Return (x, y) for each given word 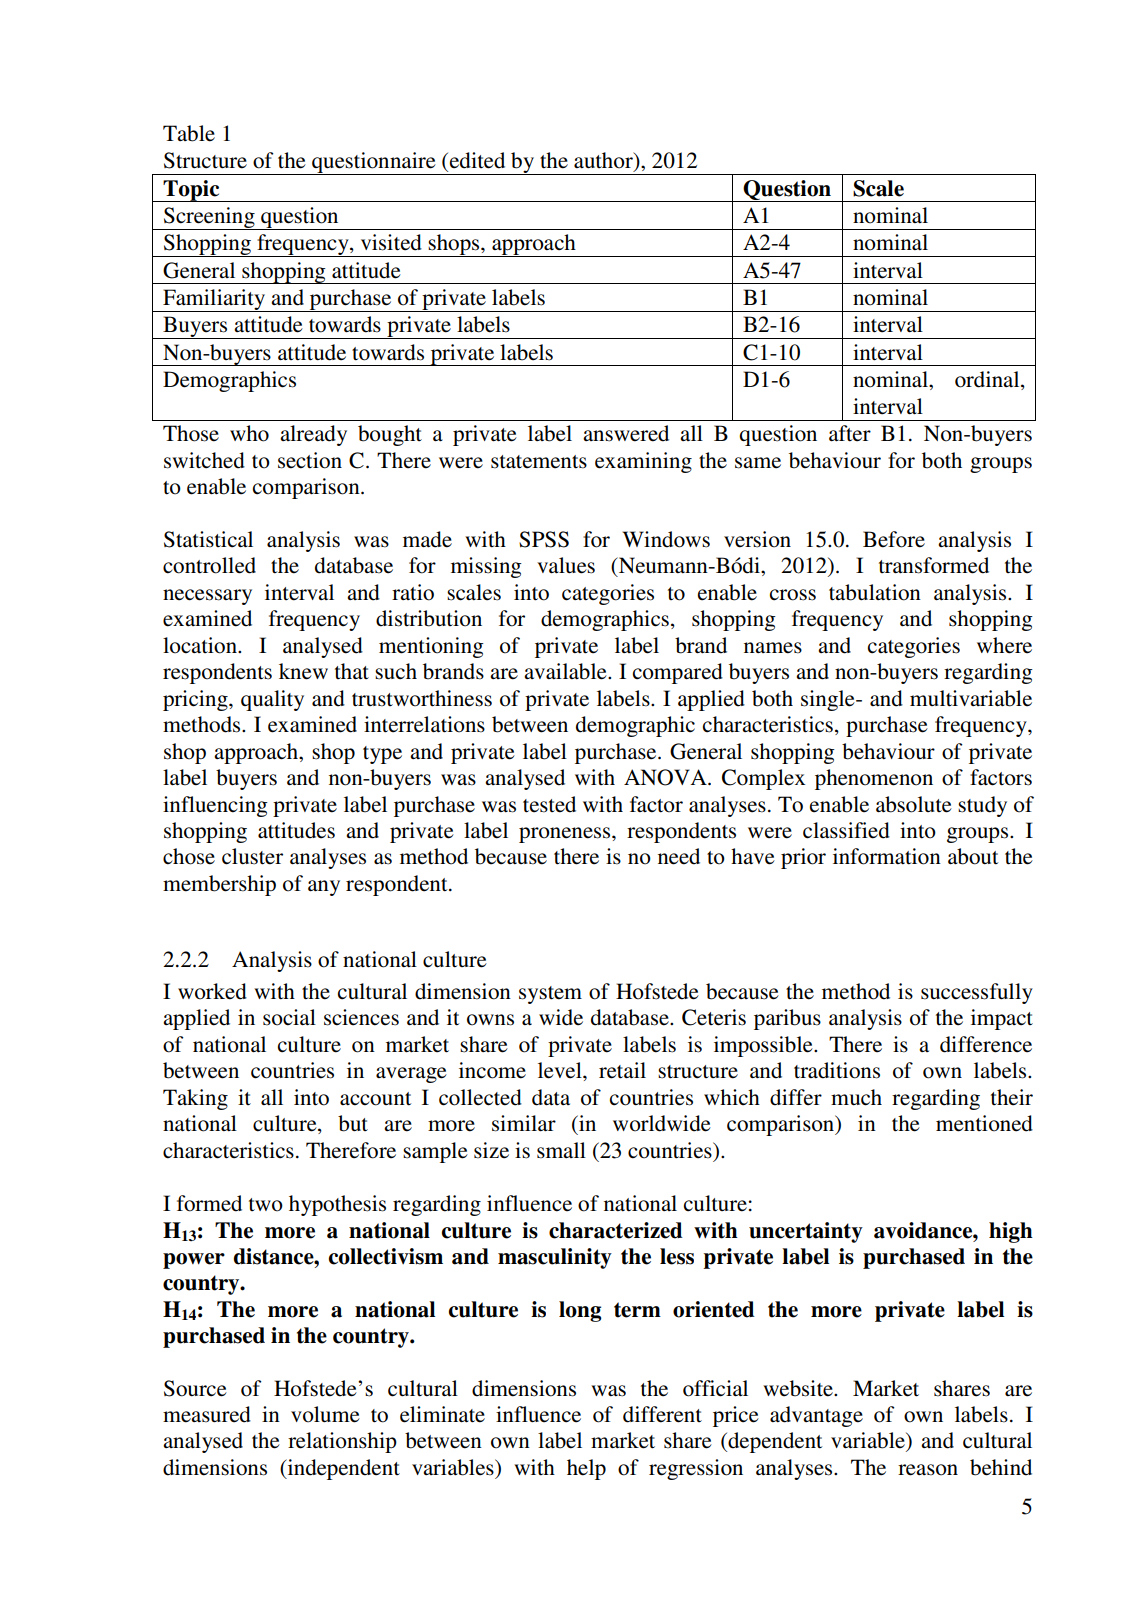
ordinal (988, 380)
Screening (209, 218)
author (604, 161)
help (586, 1469)
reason (928, 1470)
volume (325, 1414)
